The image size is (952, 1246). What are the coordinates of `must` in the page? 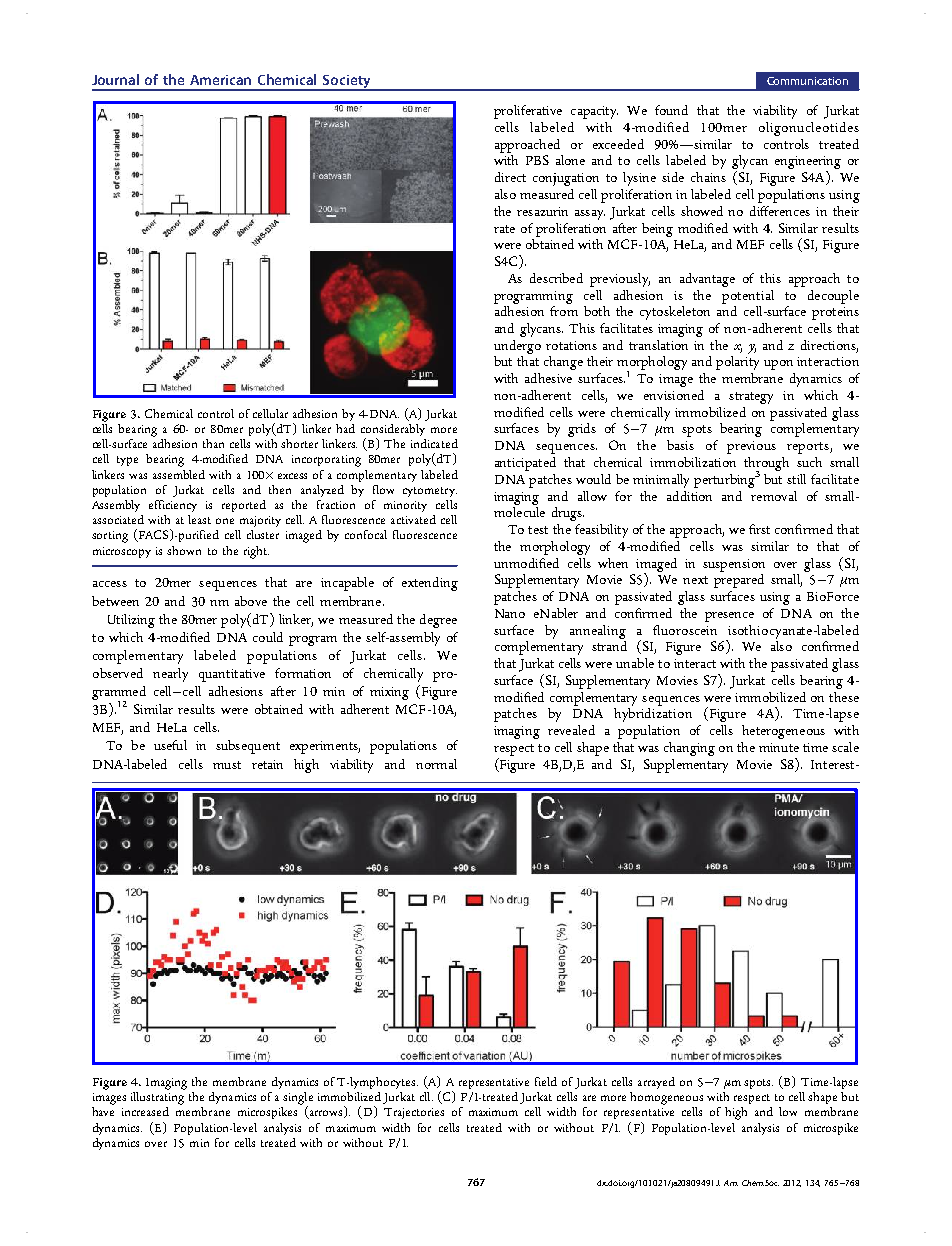 It's located at (227, 765).
